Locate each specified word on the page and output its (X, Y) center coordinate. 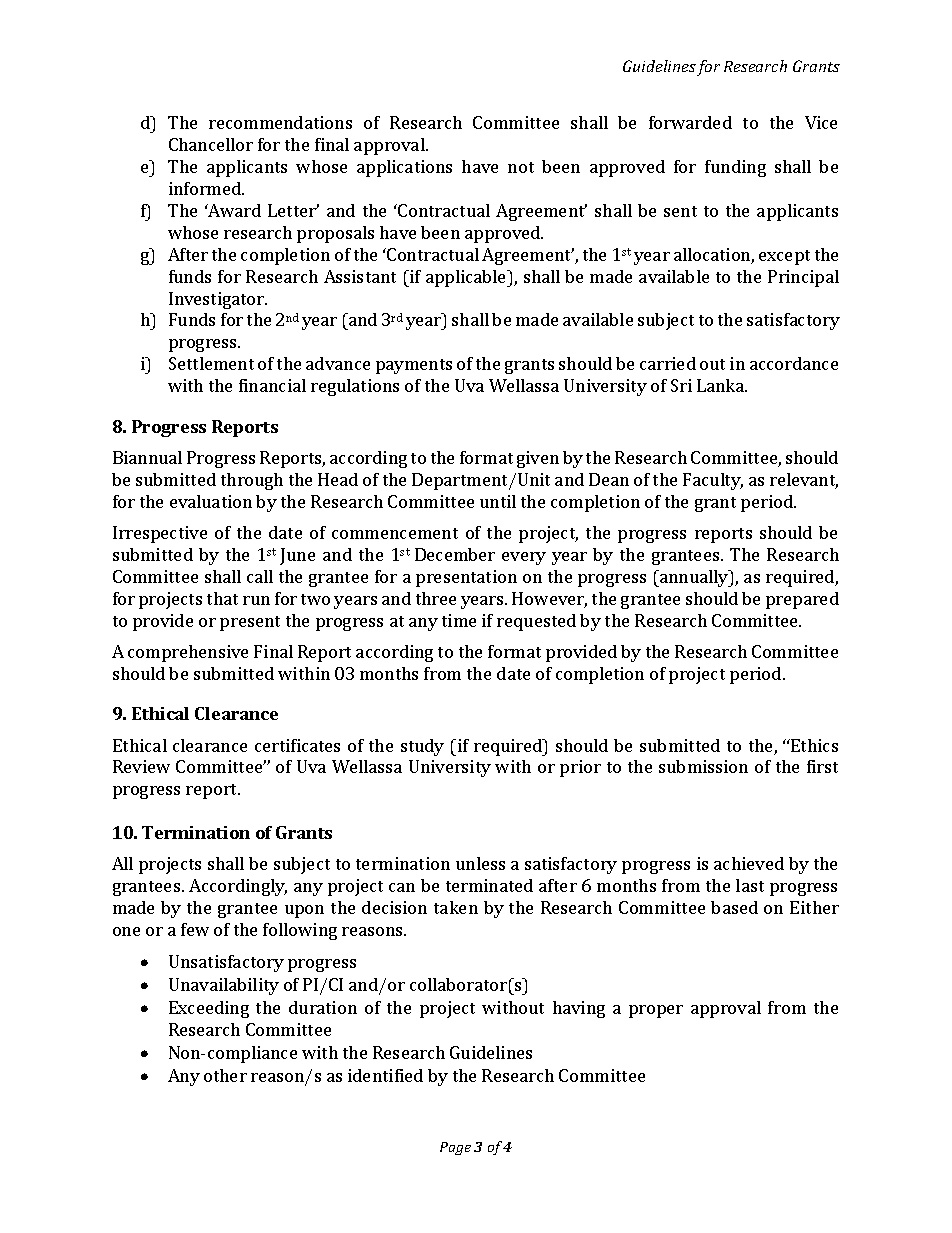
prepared (802, 600)
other (225, 1075)
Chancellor (211, 144)
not (521, 167)
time (459, 620)
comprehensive (188, 653)
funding (735, 168)
